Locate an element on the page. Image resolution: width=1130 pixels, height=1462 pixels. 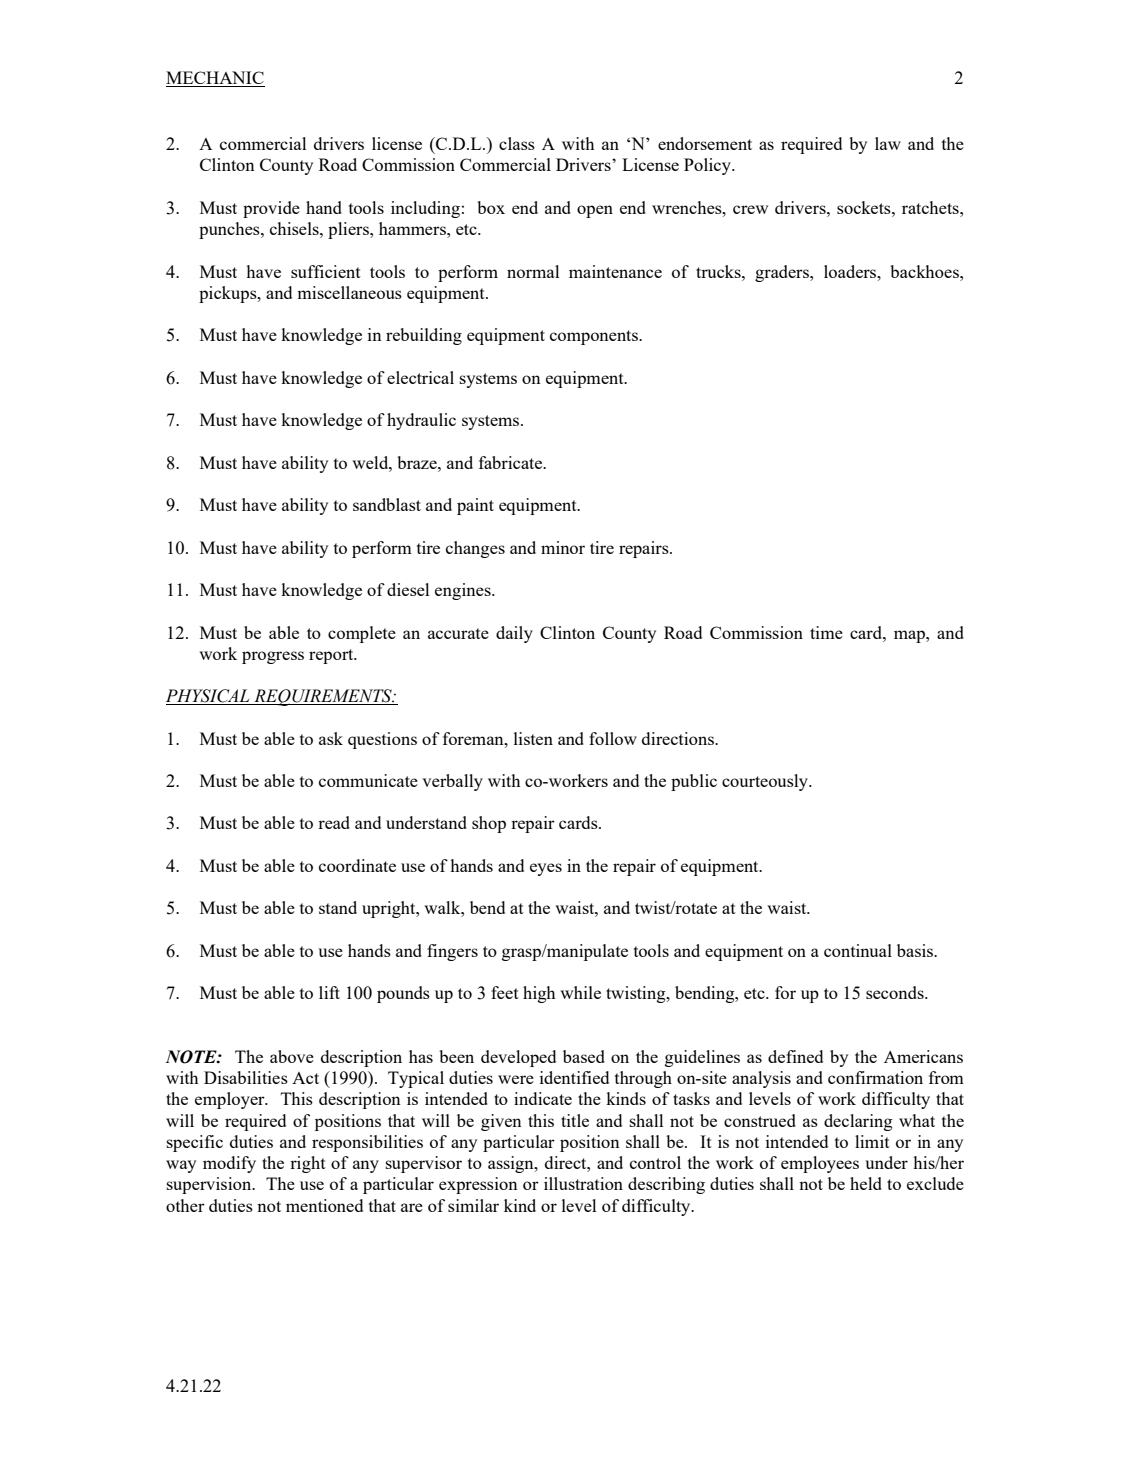
MECHANIC is located at coordinates (215, 77).
